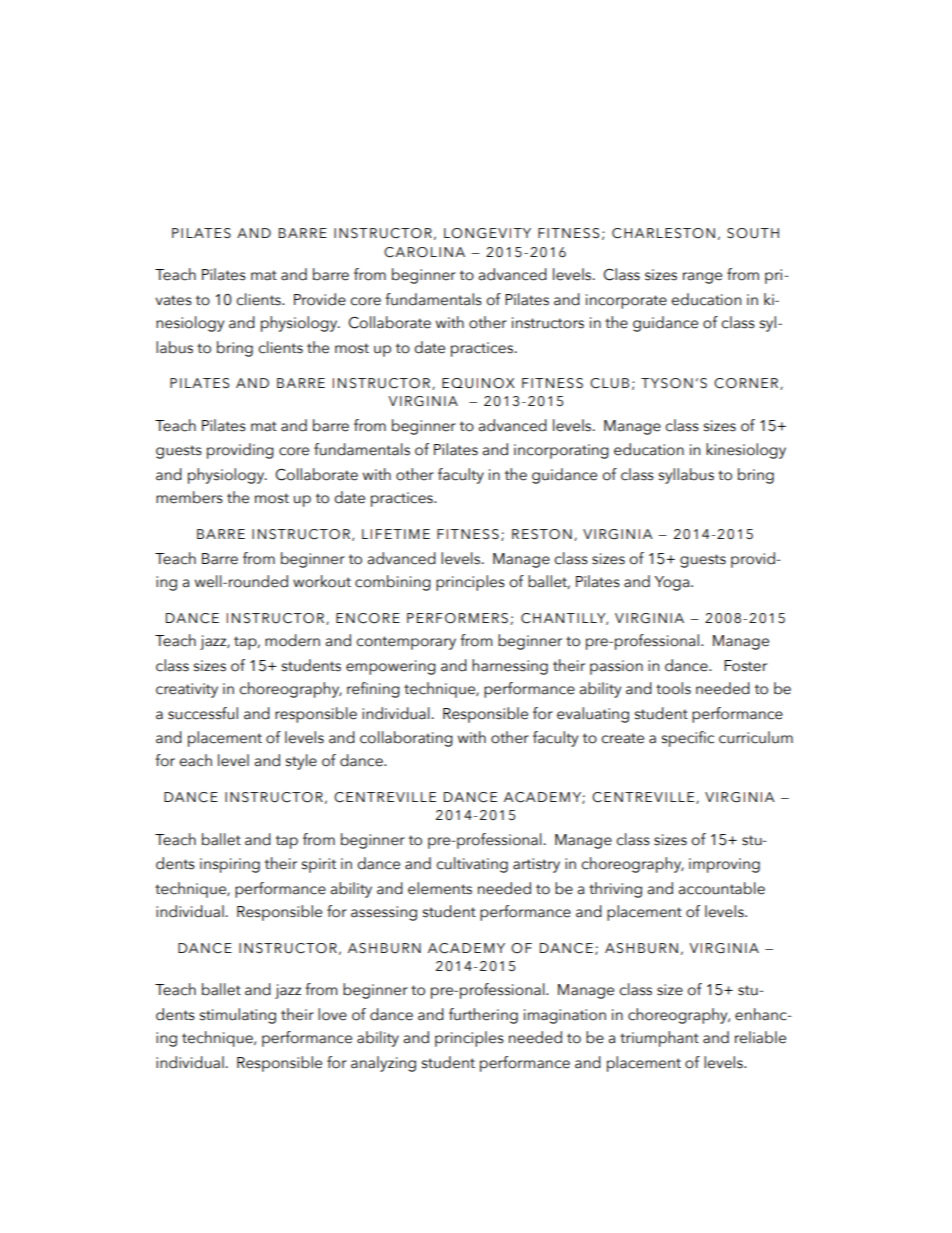 Image resolution: width=952 pixels, height=1233 pixels. I want to click on incorporating, so click(561, 451).
